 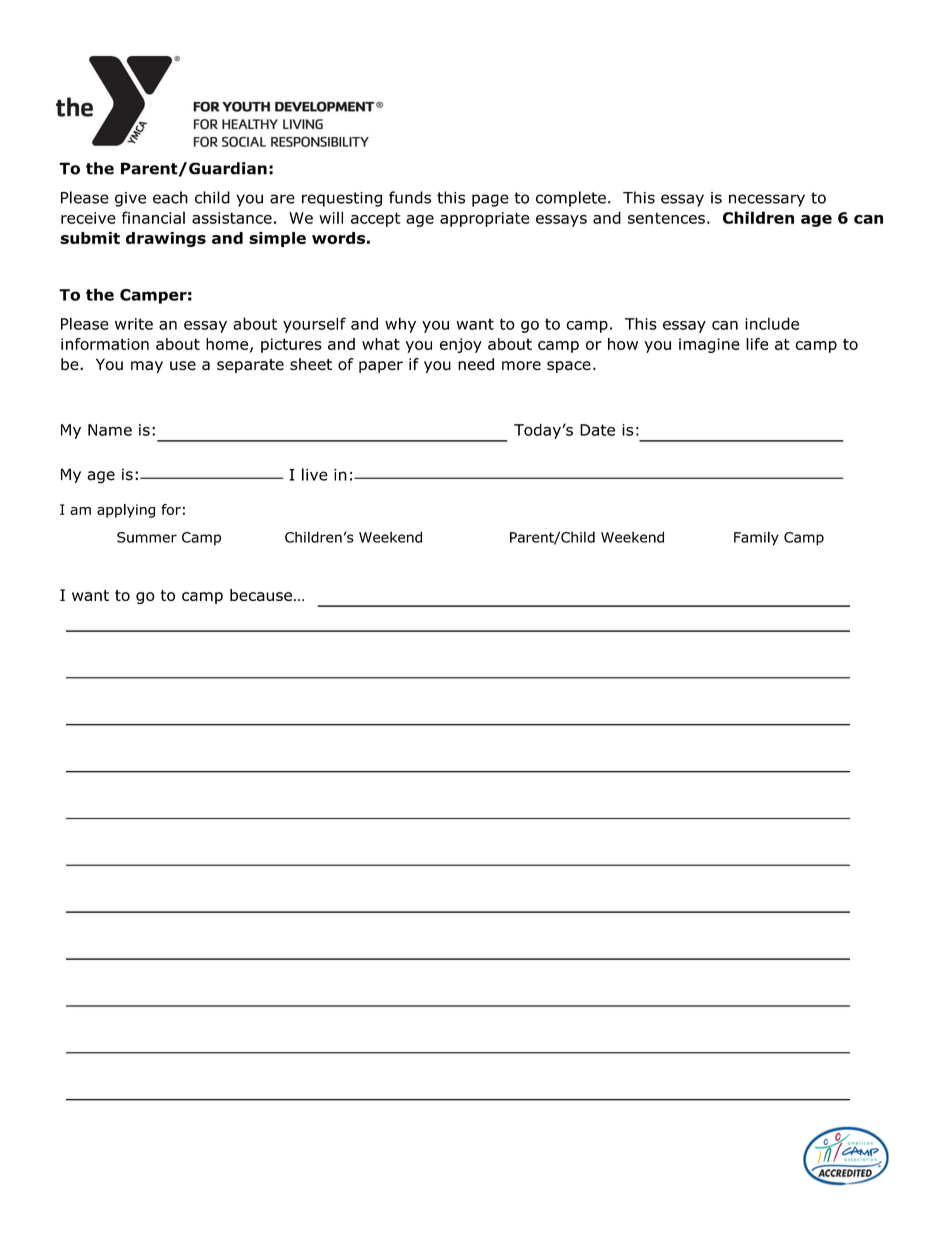 I want to click on need, so click(x=476, y=364).
